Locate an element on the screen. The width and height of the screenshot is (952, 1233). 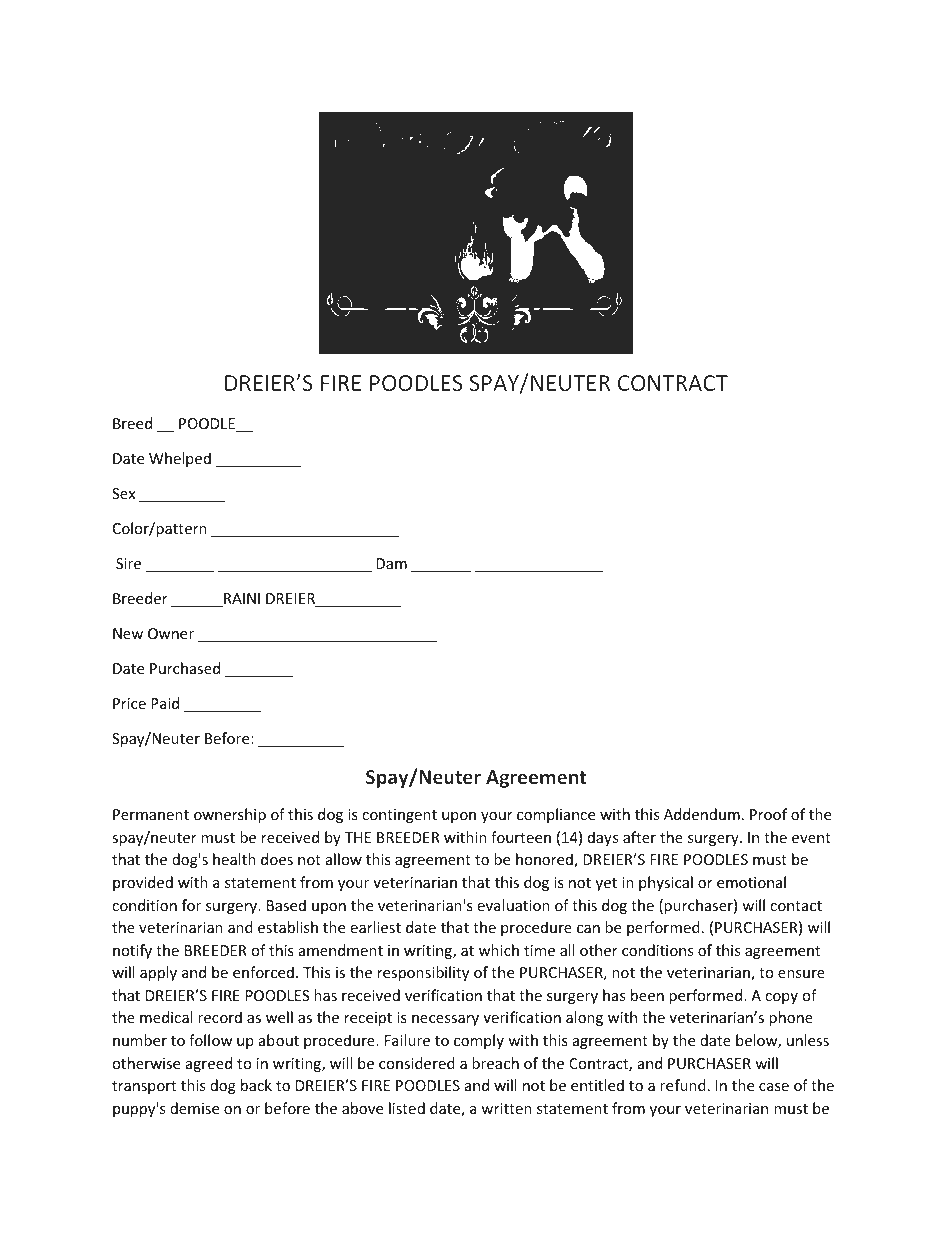
Sex is located at coordinates (123, 493).
